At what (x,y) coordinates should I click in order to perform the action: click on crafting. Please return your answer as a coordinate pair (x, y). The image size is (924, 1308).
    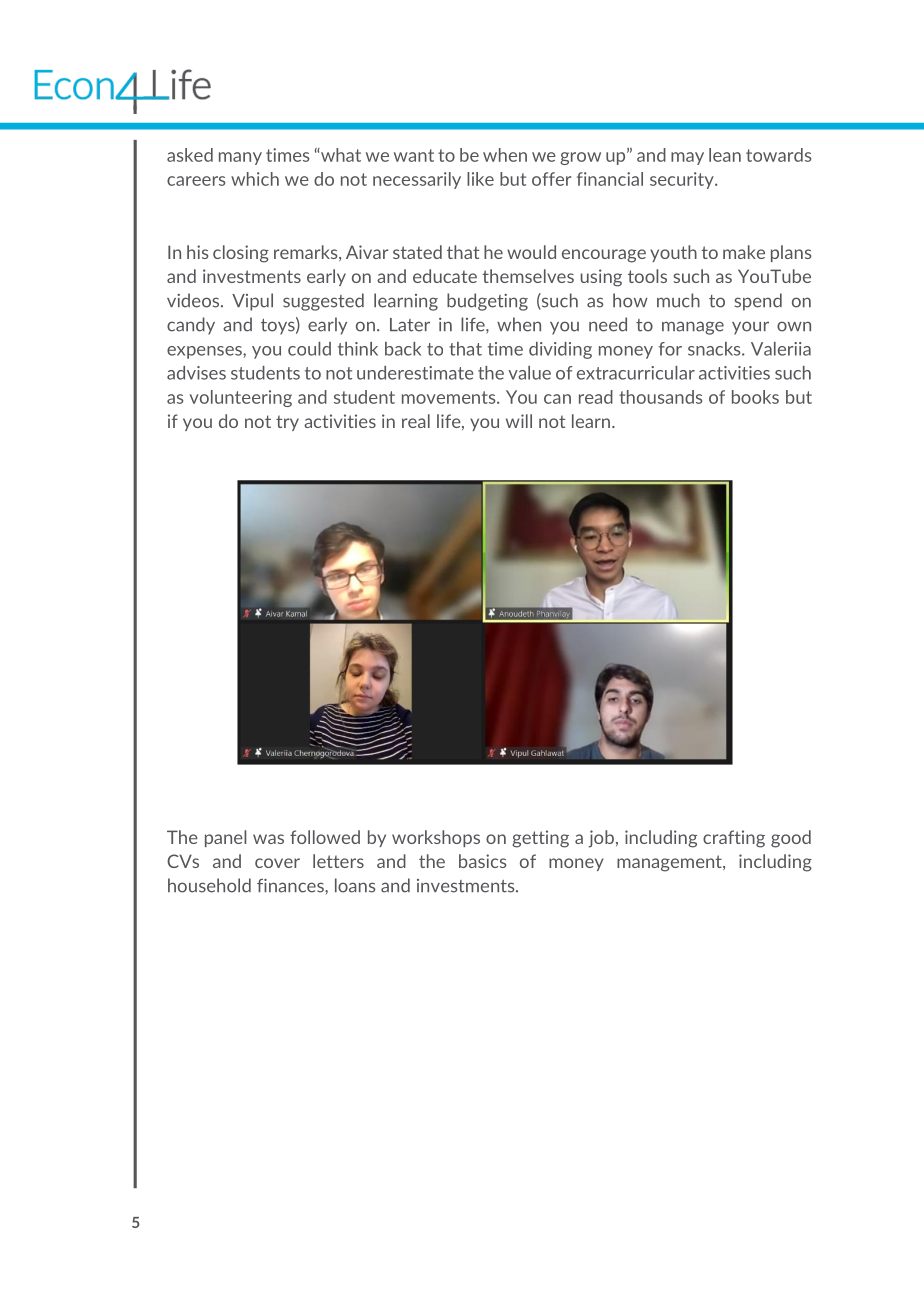
    Looking at the image, I should click on (734, 839).
